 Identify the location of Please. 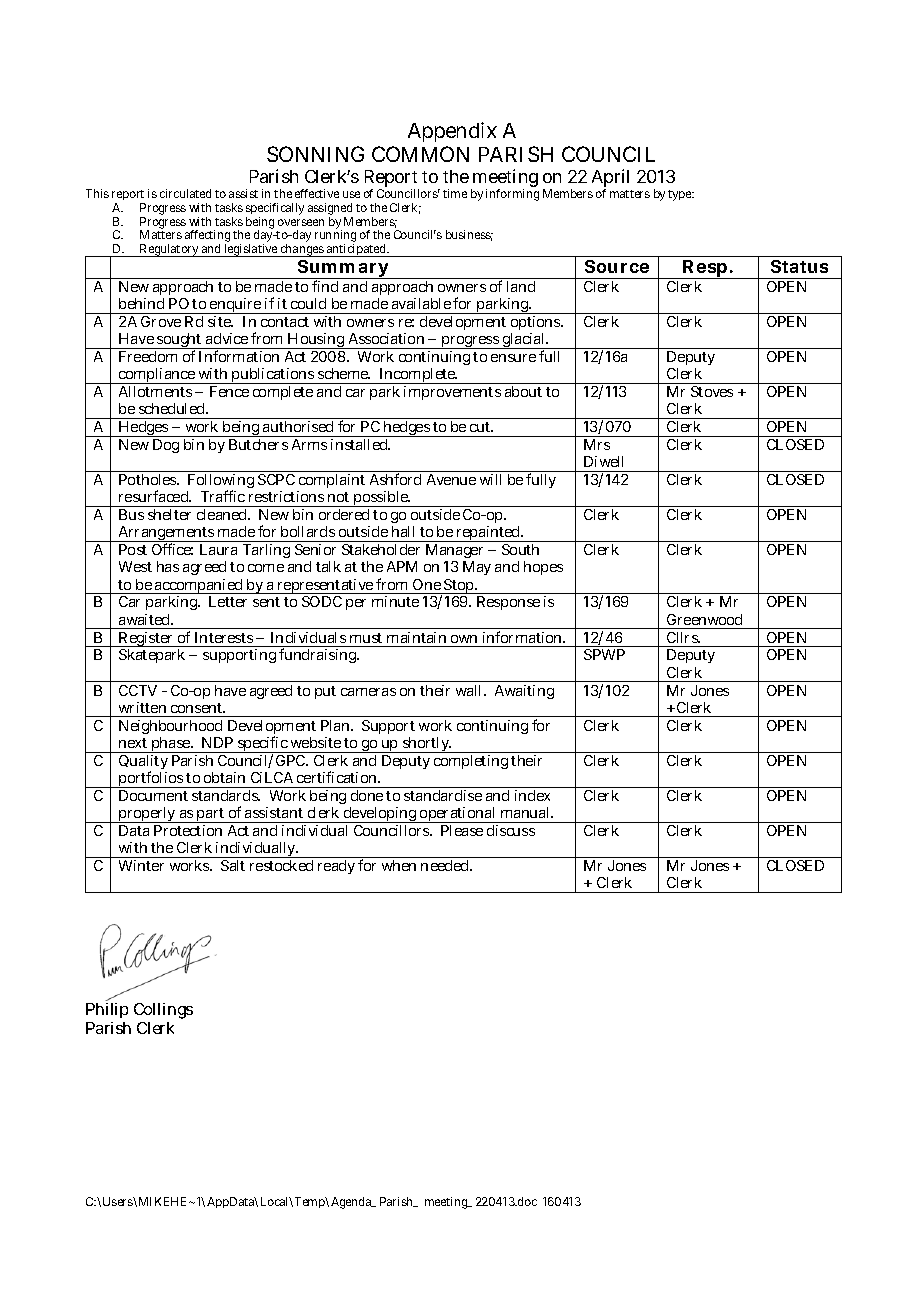
(462, 830).
